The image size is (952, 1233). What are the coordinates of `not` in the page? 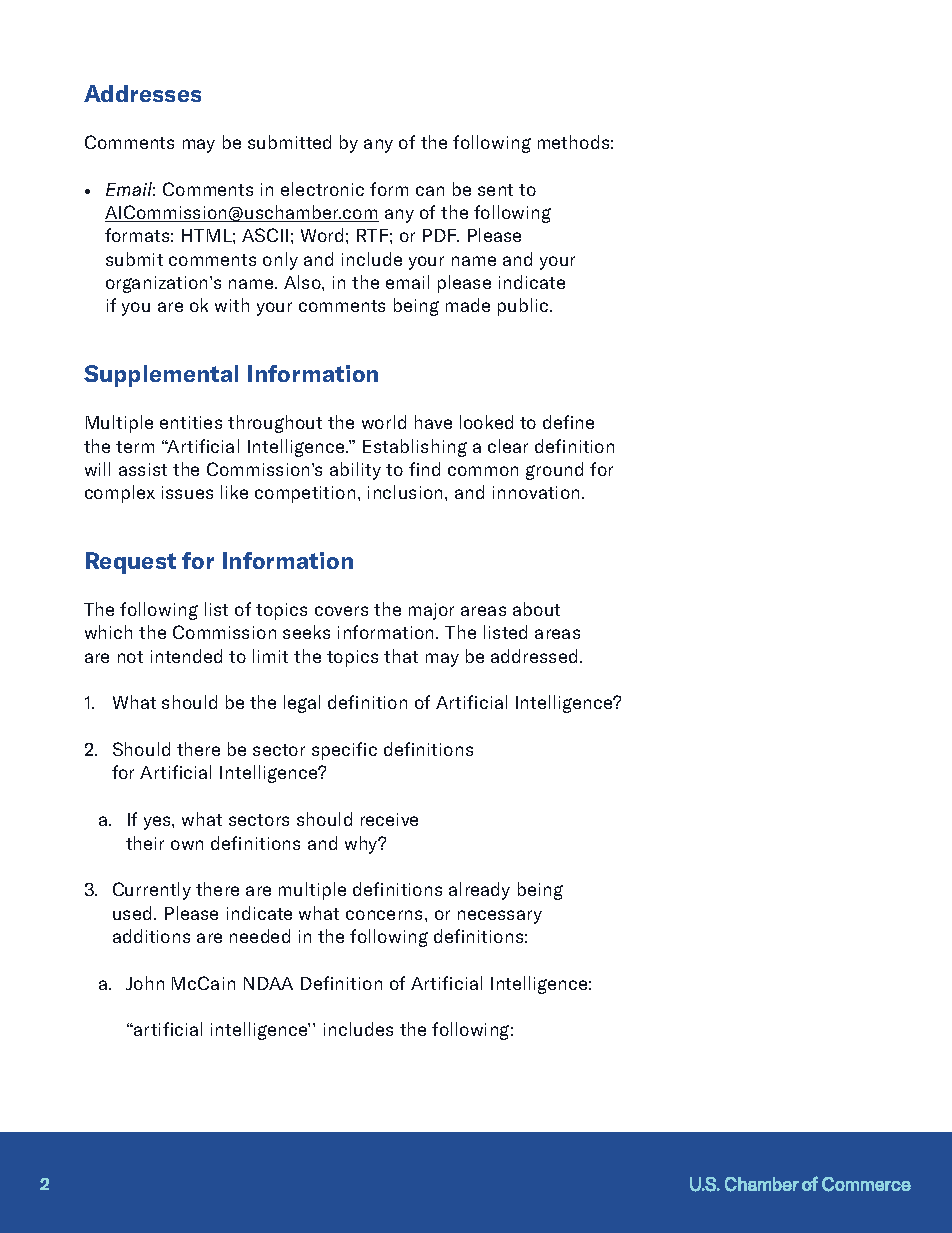 It's located at (130, 657).
